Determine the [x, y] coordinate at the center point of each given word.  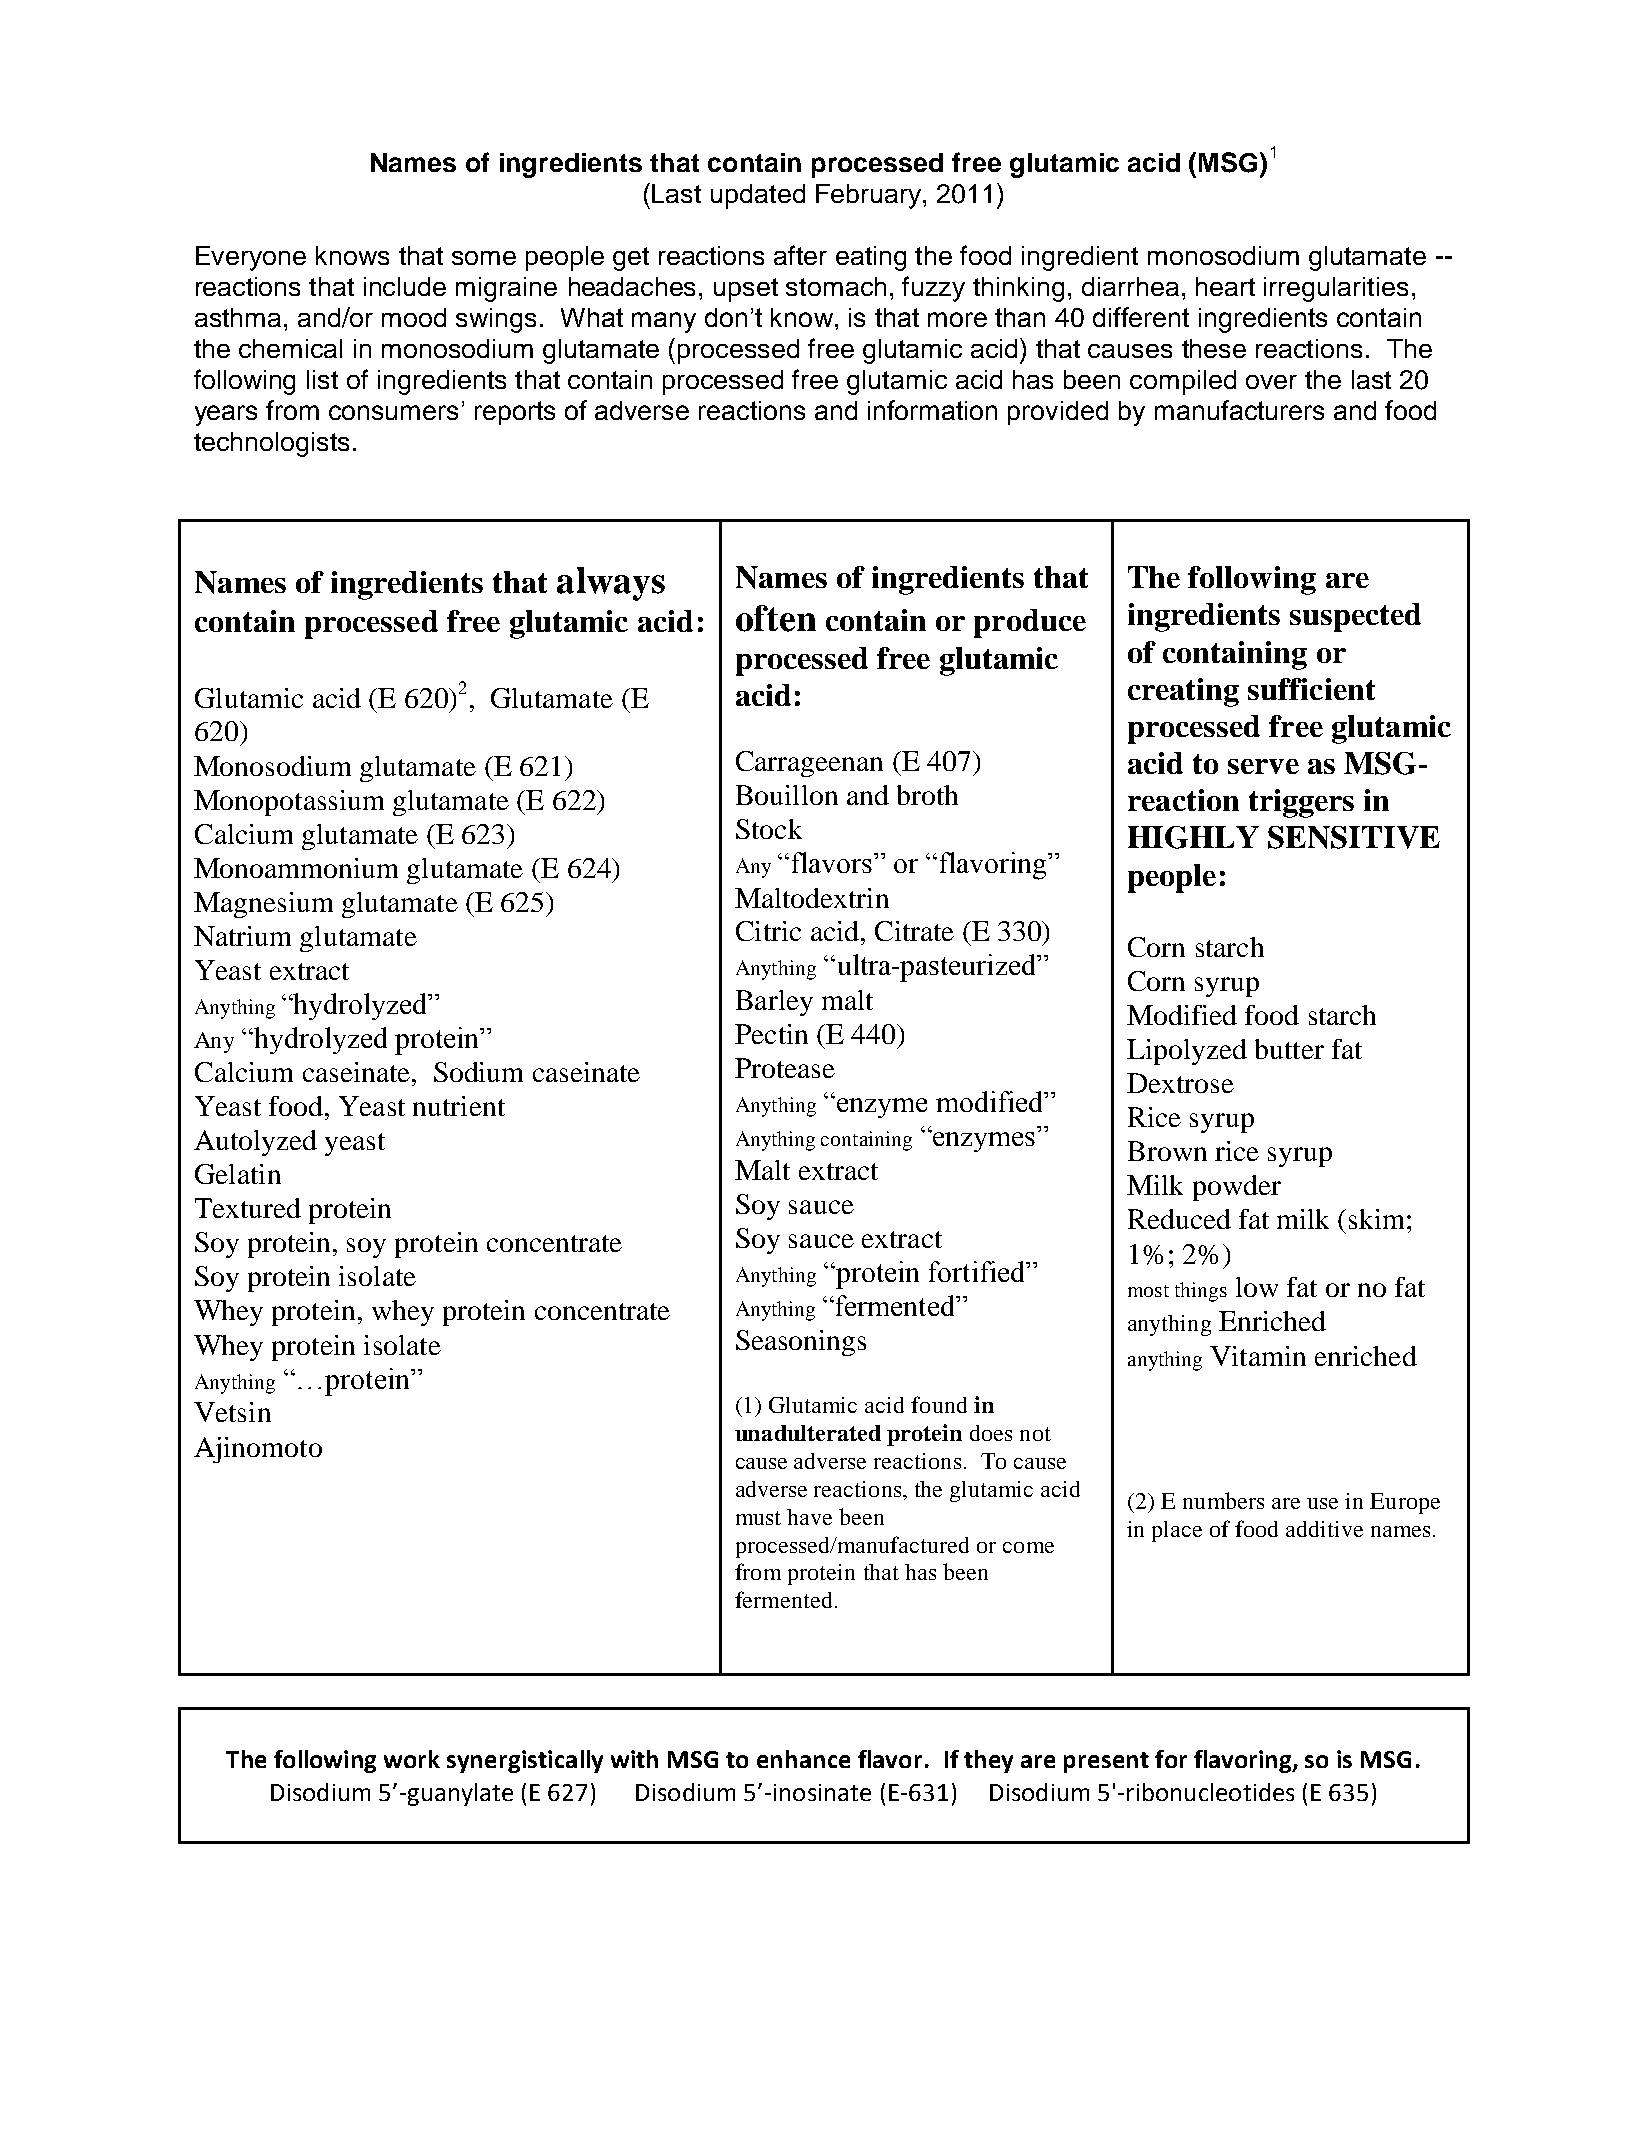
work [412, 1759]
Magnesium [263, 905]
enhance [803, 1759]
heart [1225, 286]
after [800, 255]
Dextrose [1180, 1083]
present [1106, 1762]
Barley [774, 1003]
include [405, 286]
